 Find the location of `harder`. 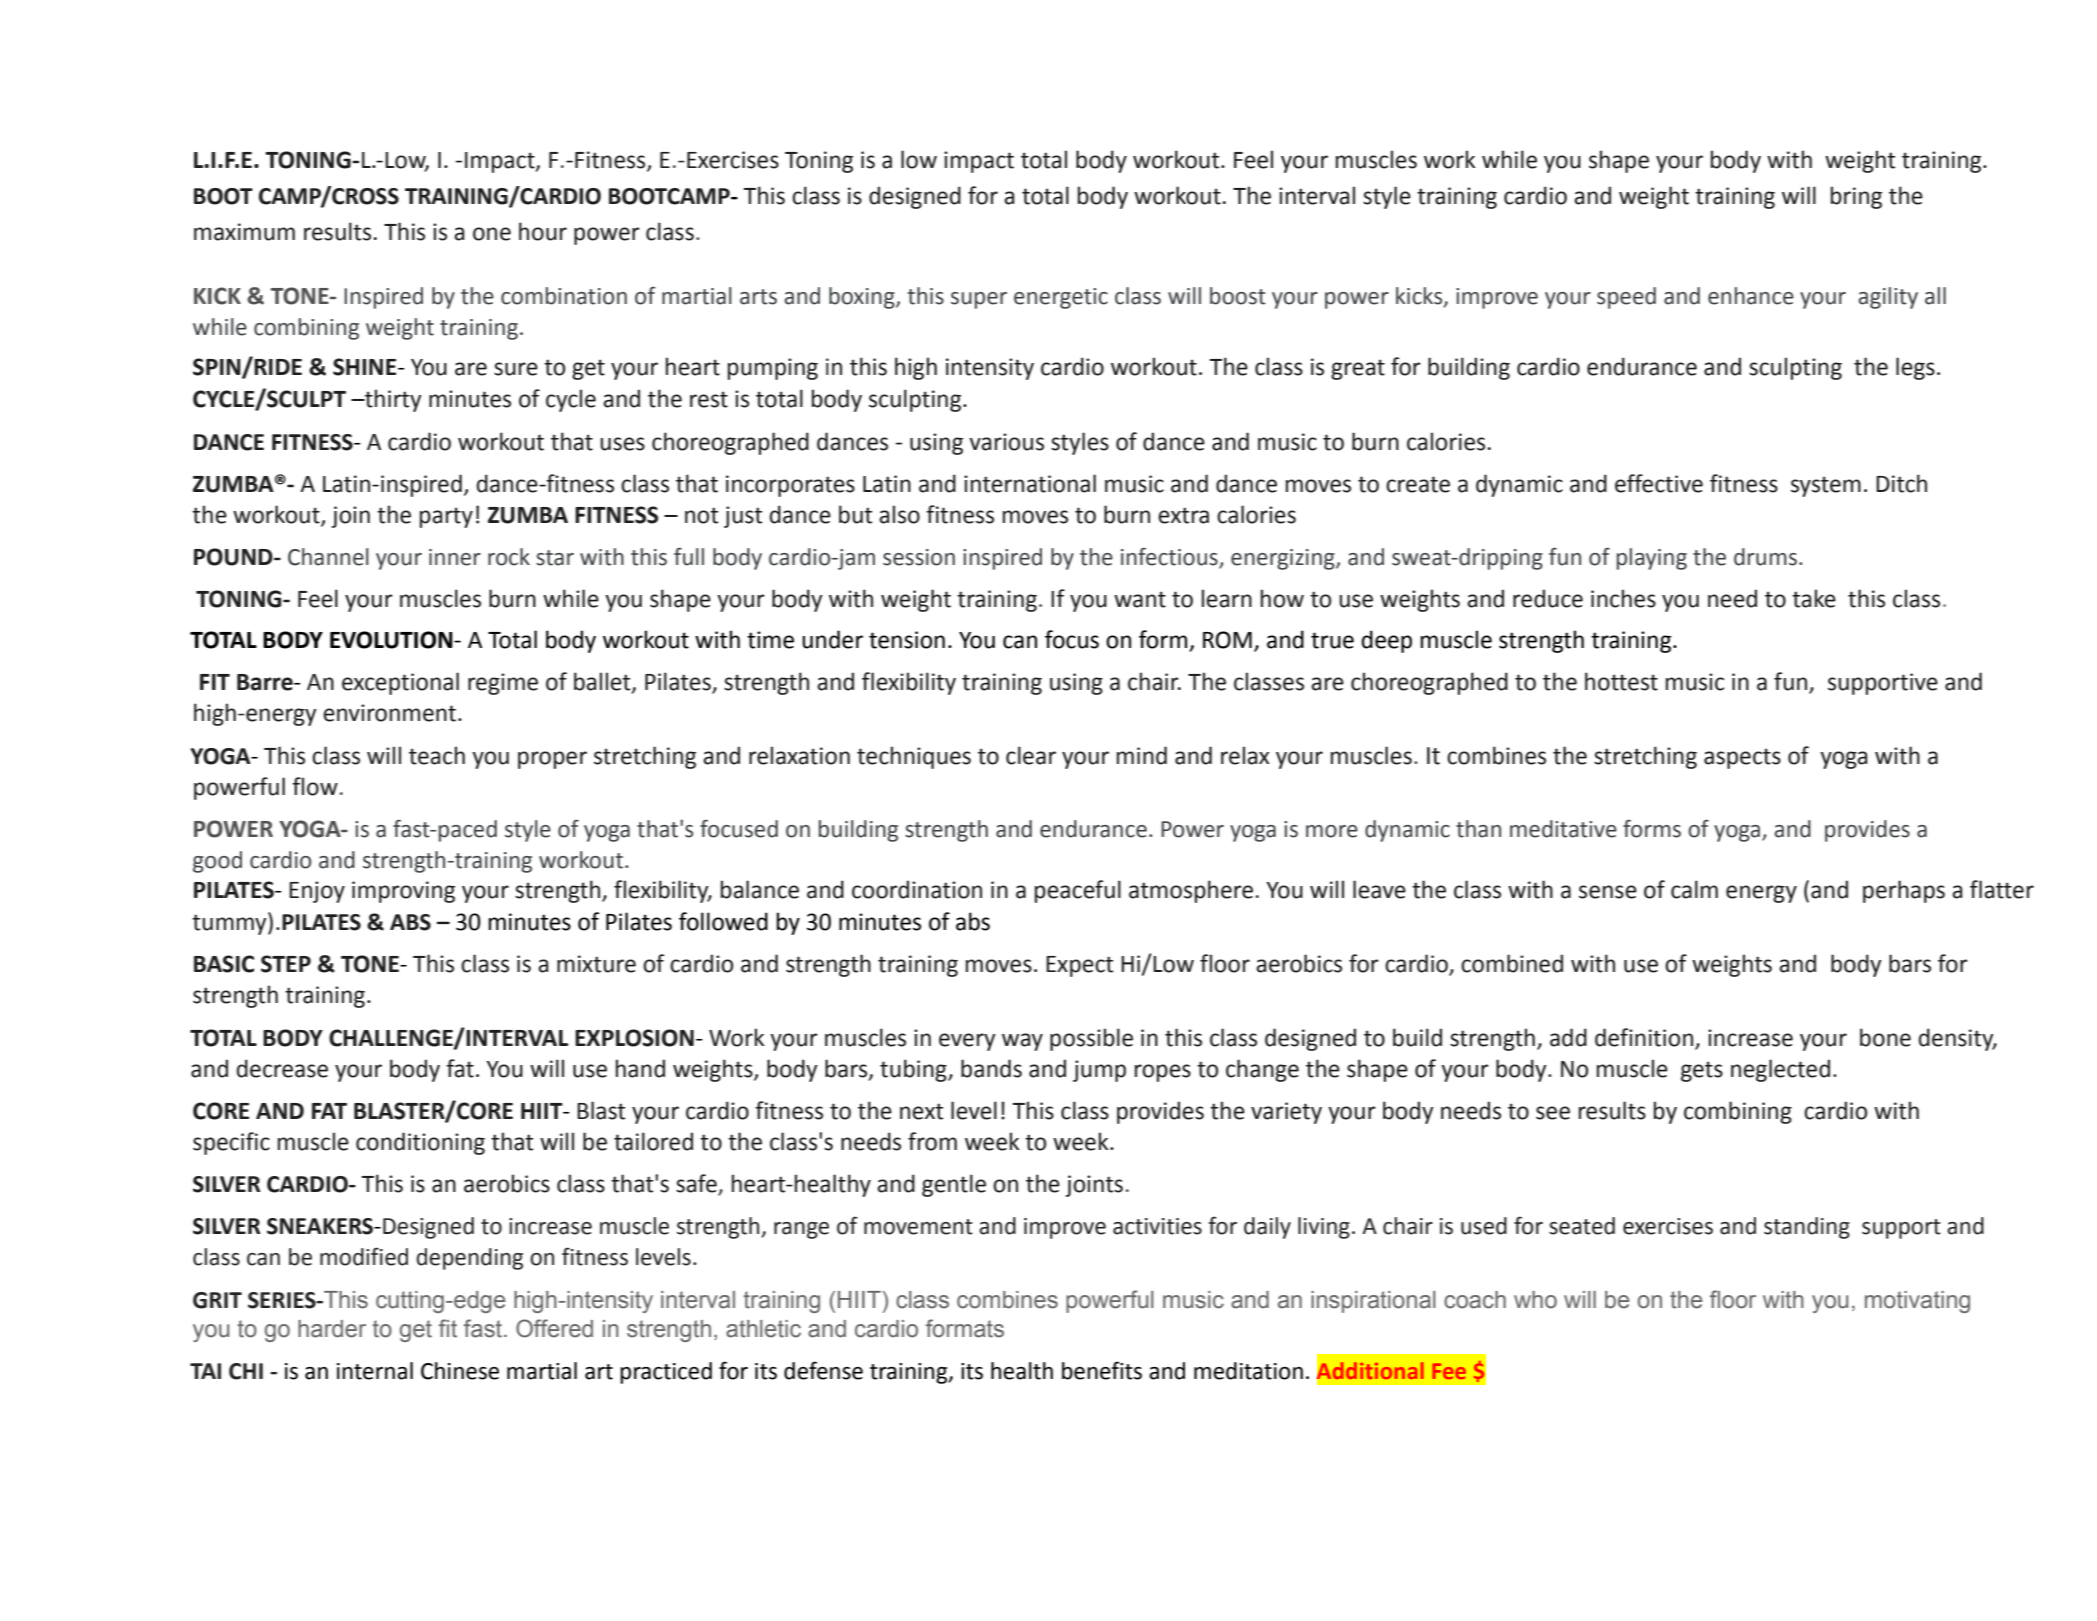

harder is located at coordinates (332, 1329).
